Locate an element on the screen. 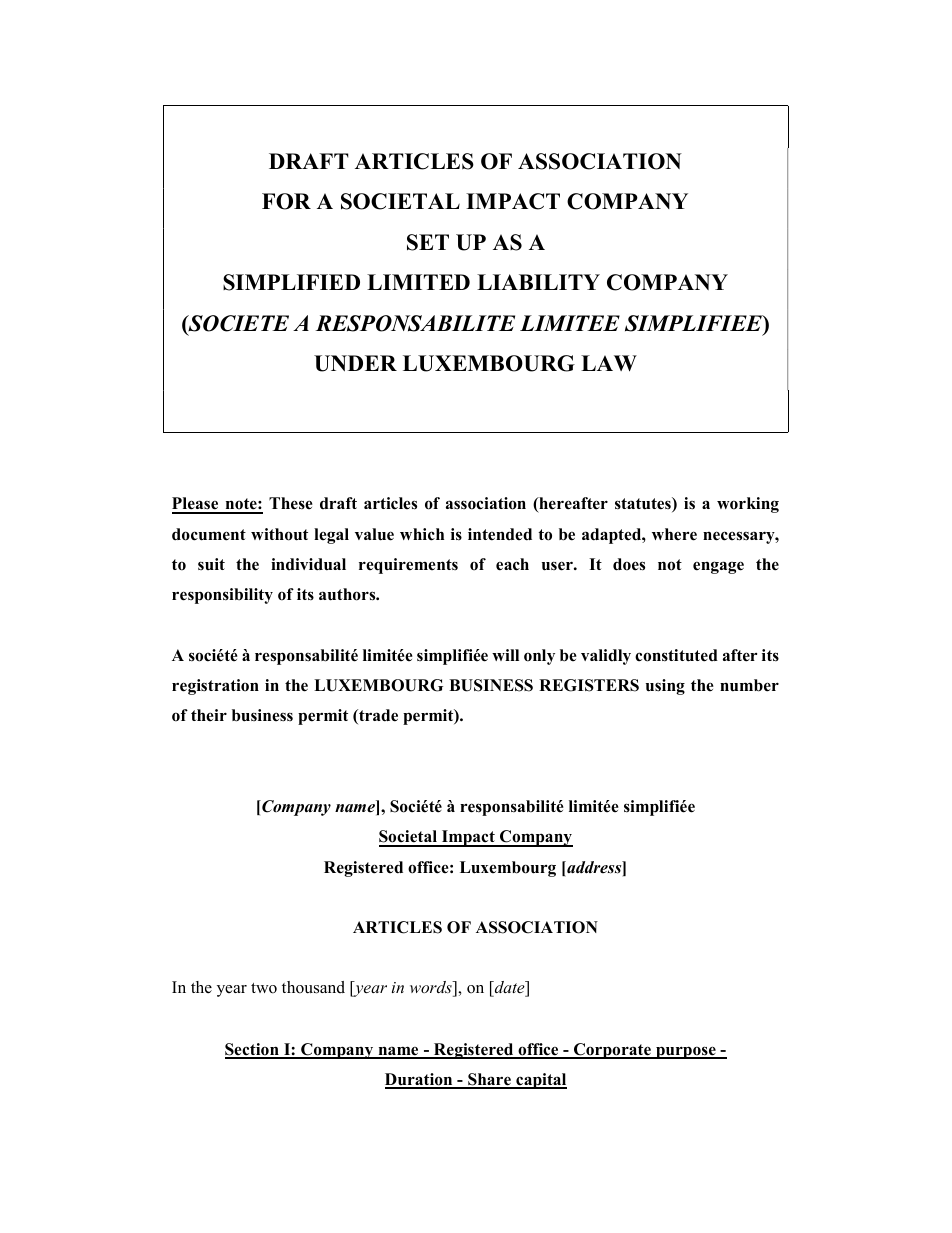 The image size is (952, 1233). working is located at coordinates (748, 505).
